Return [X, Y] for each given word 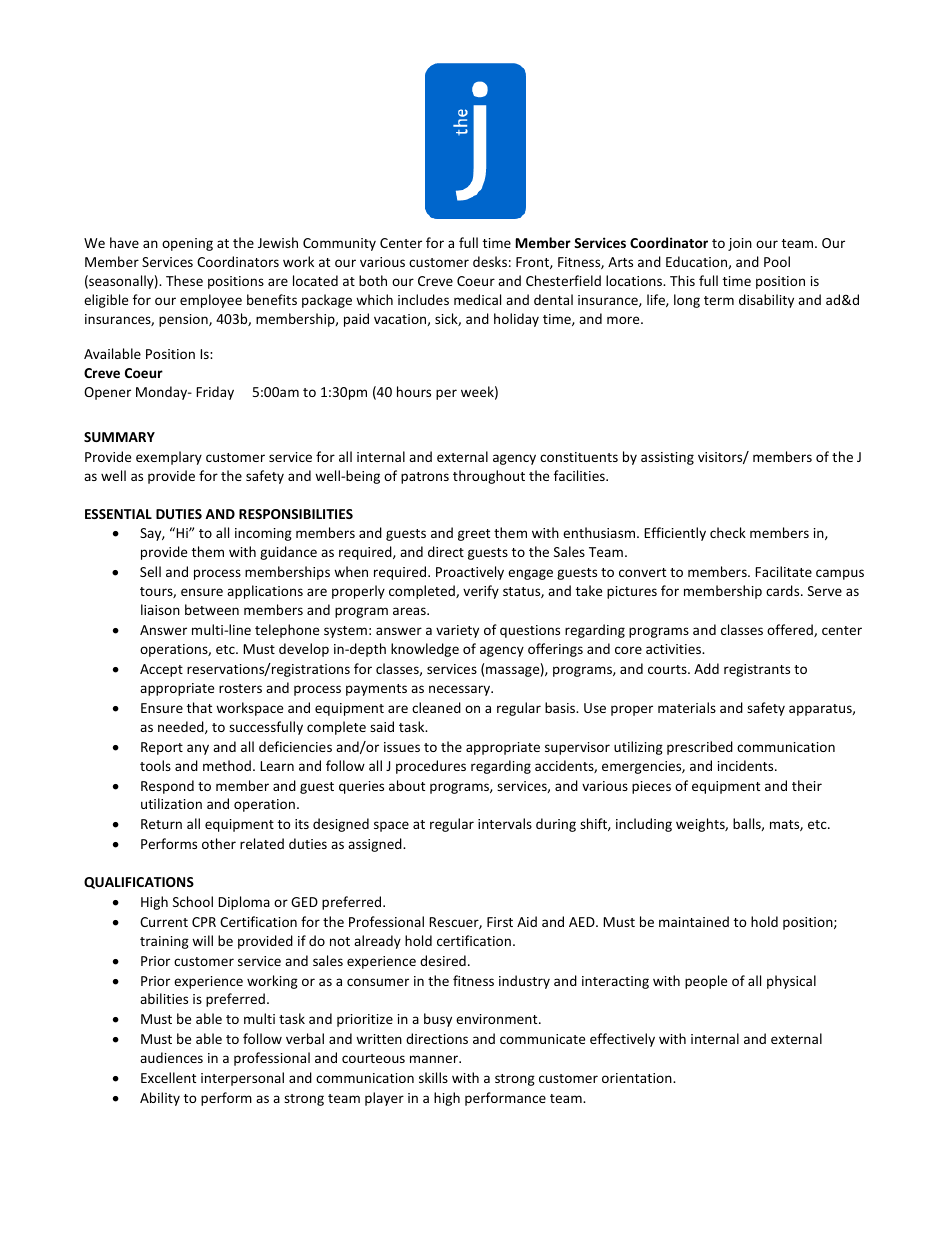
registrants [757, 670]
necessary [461, 690]
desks [490, 261]
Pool [777, 261]
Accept [161, 670]
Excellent [168, 1077]
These [184, 280]
